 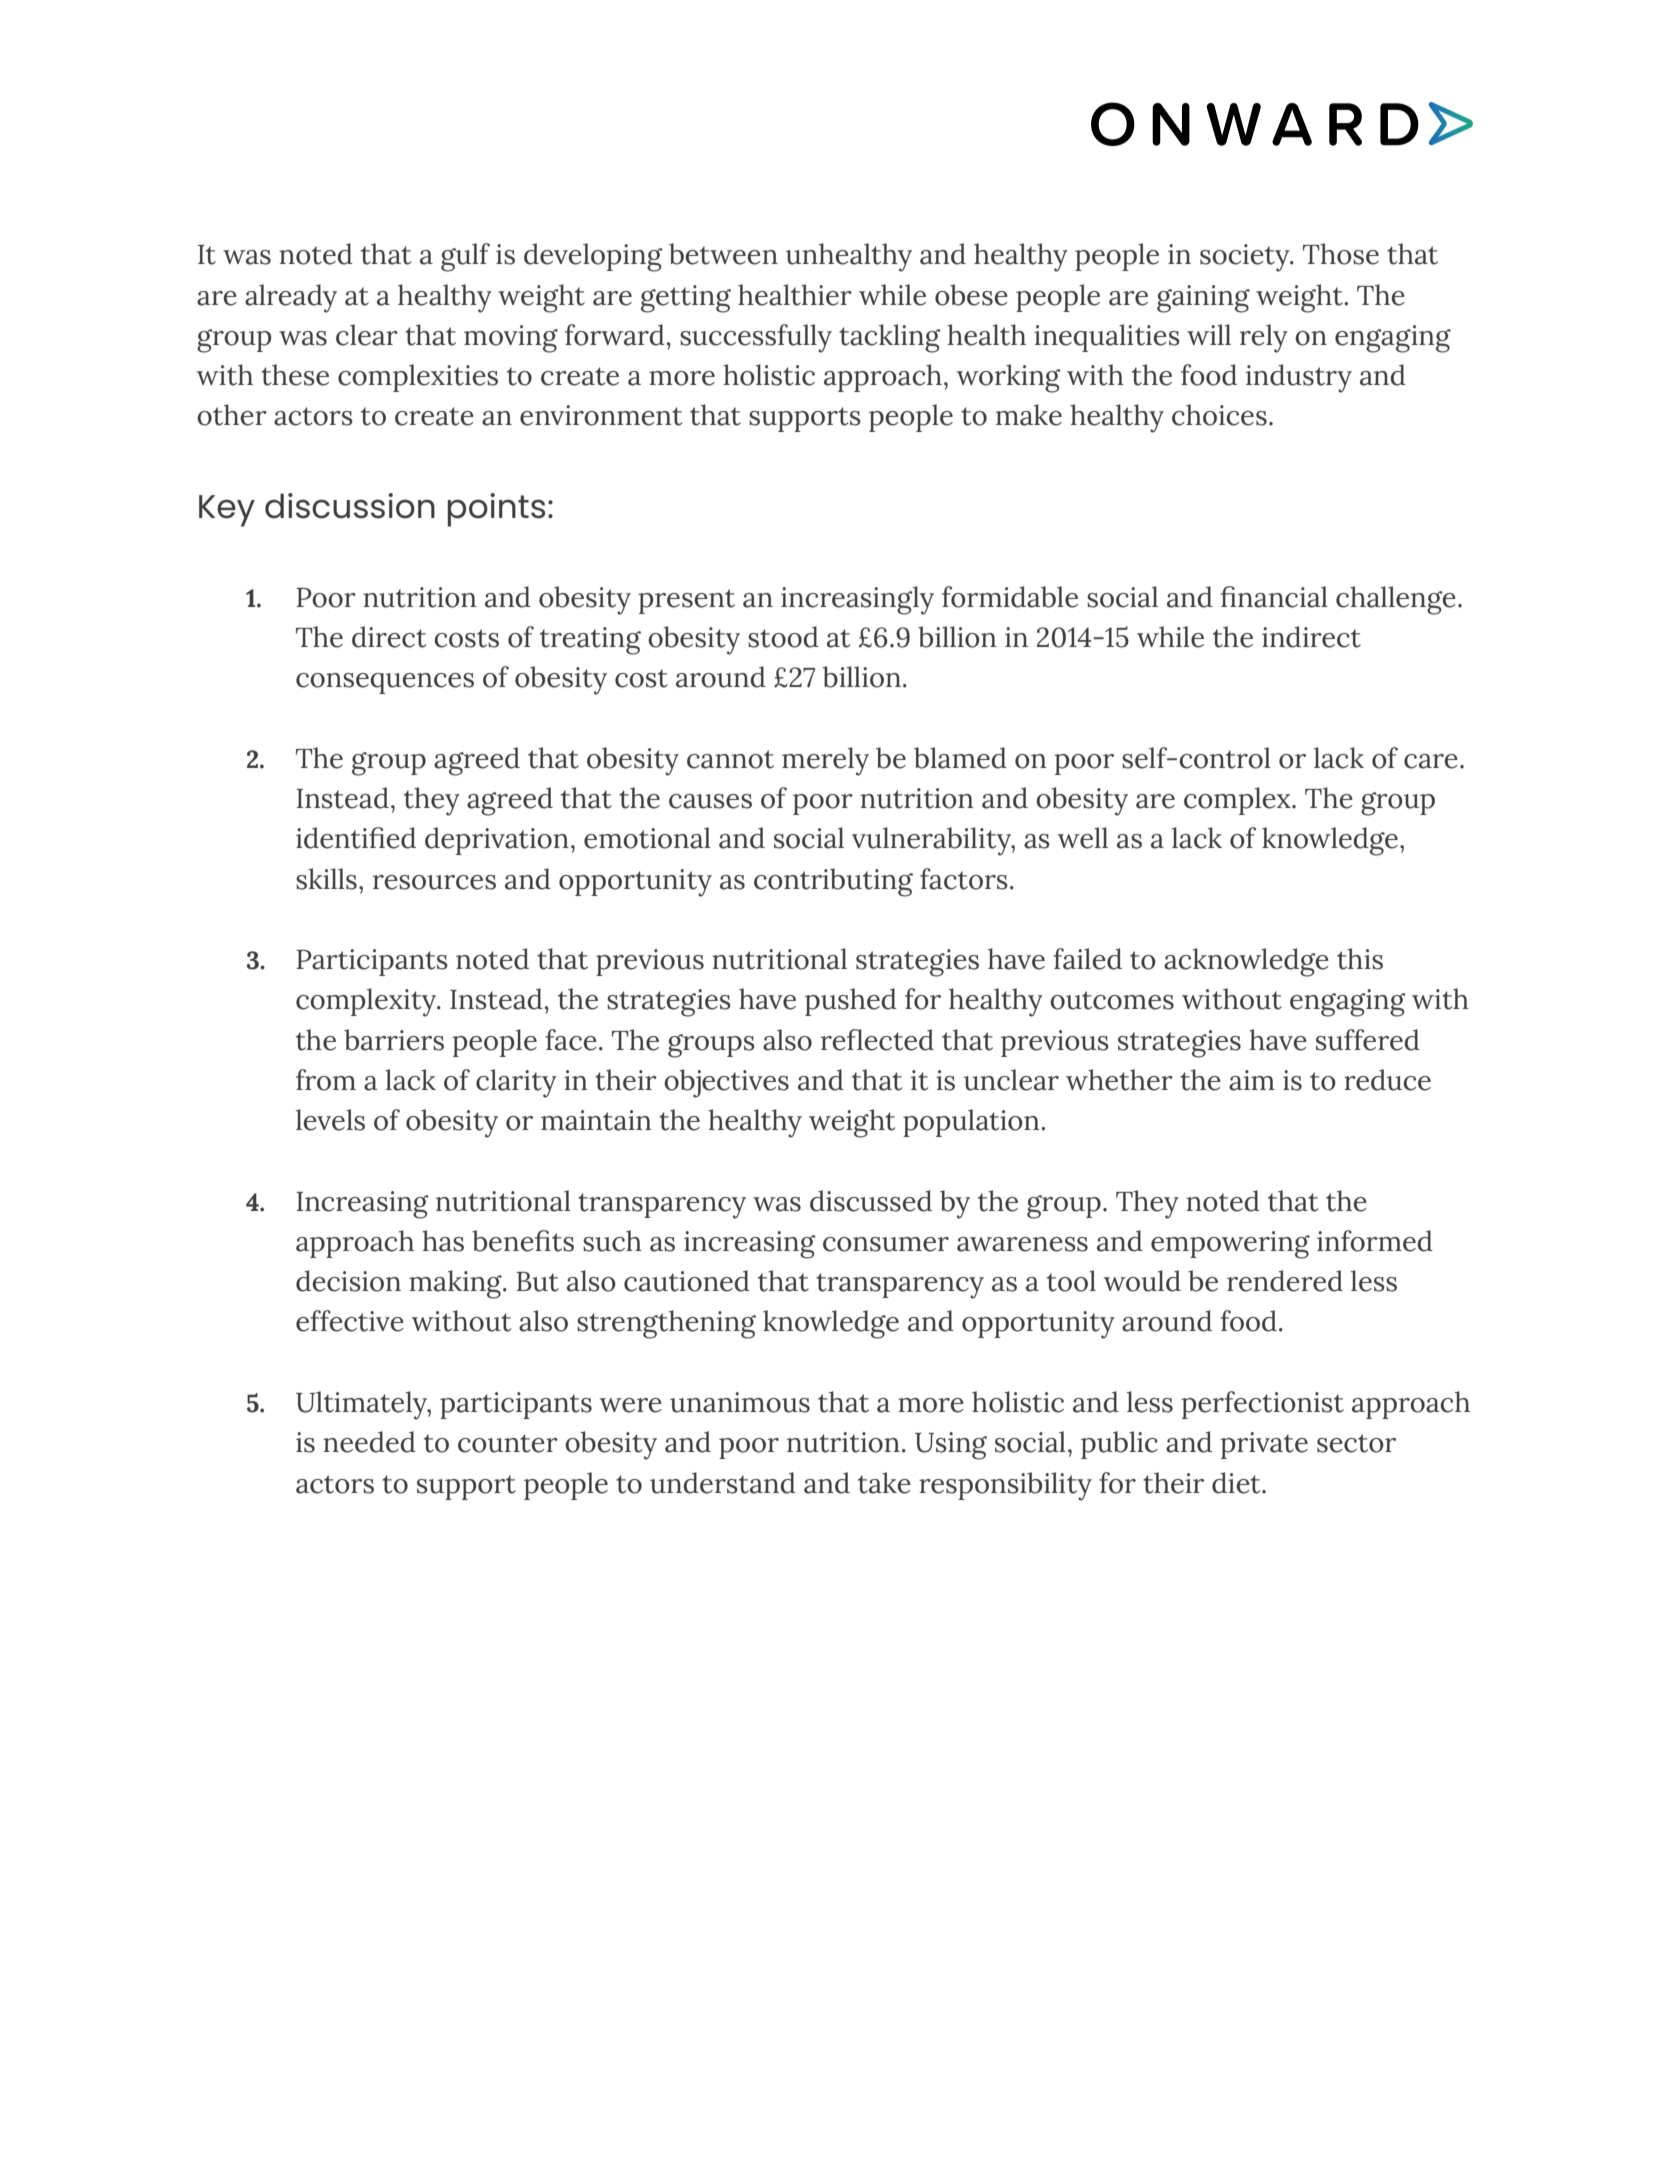 What do you see at coordinates (385, 683) in the screenshot?
I see `consequences` at bounding box center [385, 683].
